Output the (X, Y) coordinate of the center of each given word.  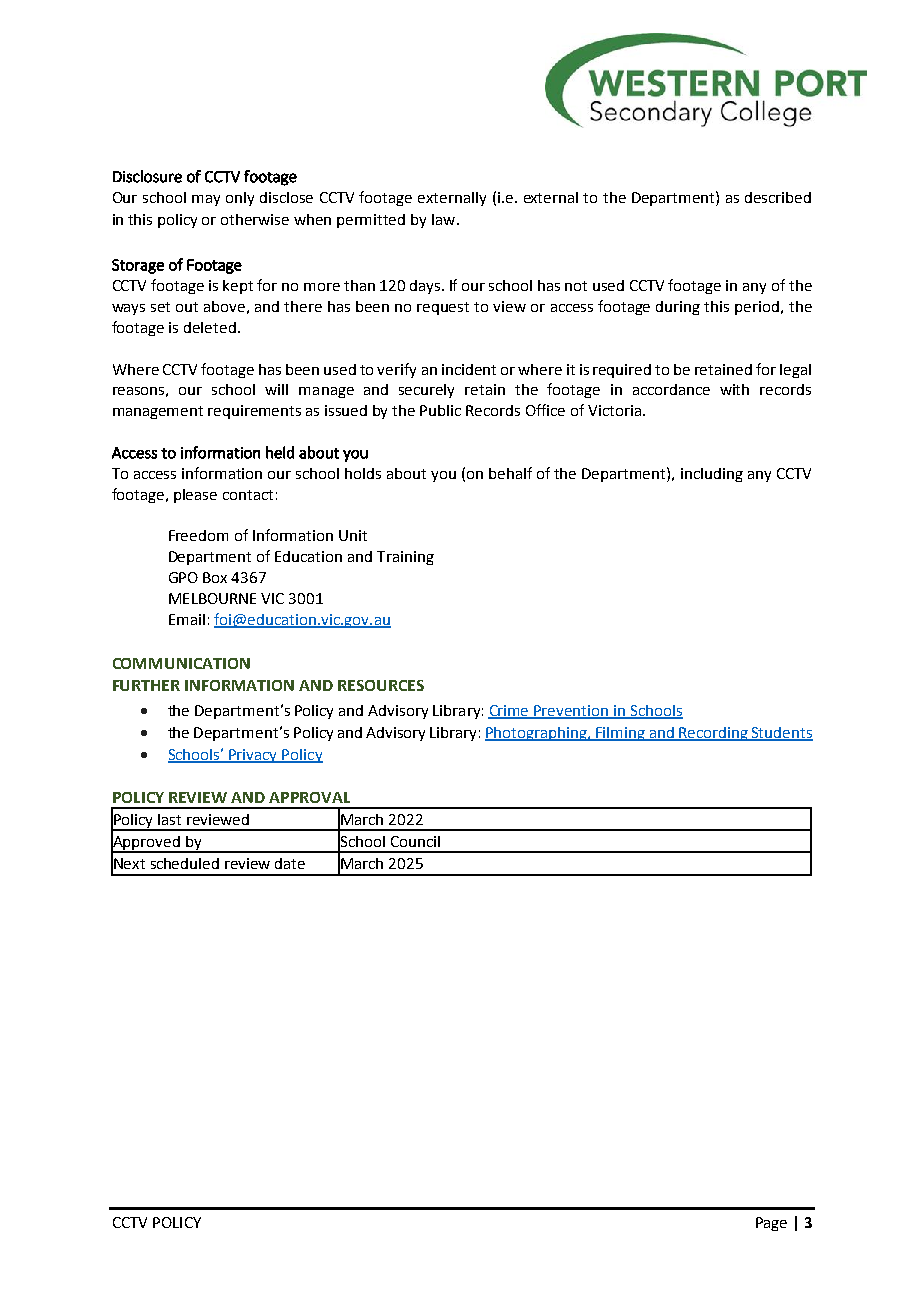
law (445, 219)
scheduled (185, 863)
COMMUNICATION (181, 663)
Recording (713, 734)
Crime (510, 712)
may (206, 200)
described (778, 197)
